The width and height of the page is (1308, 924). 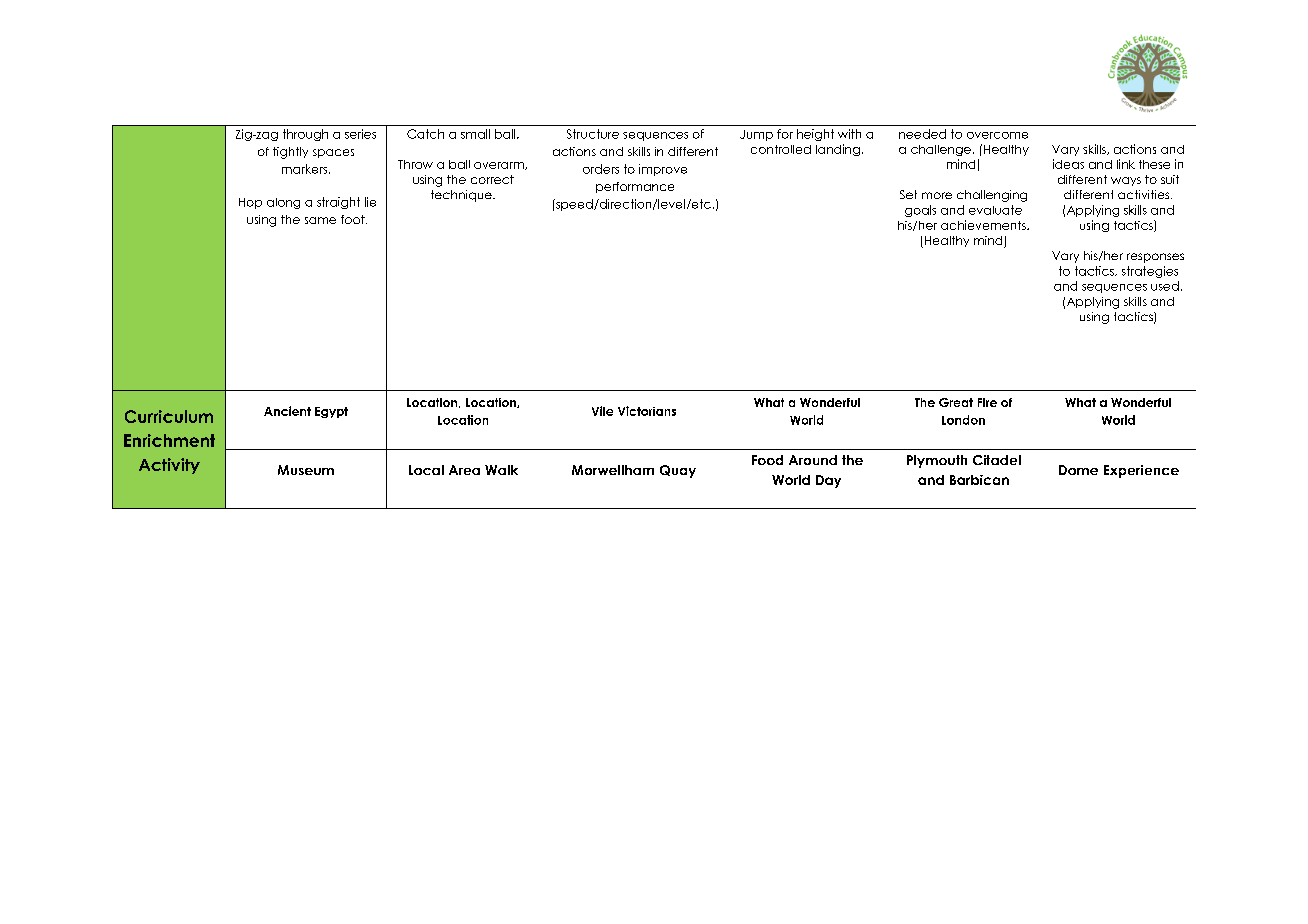 I want to click on Structure, so click(x=593, y=134).
